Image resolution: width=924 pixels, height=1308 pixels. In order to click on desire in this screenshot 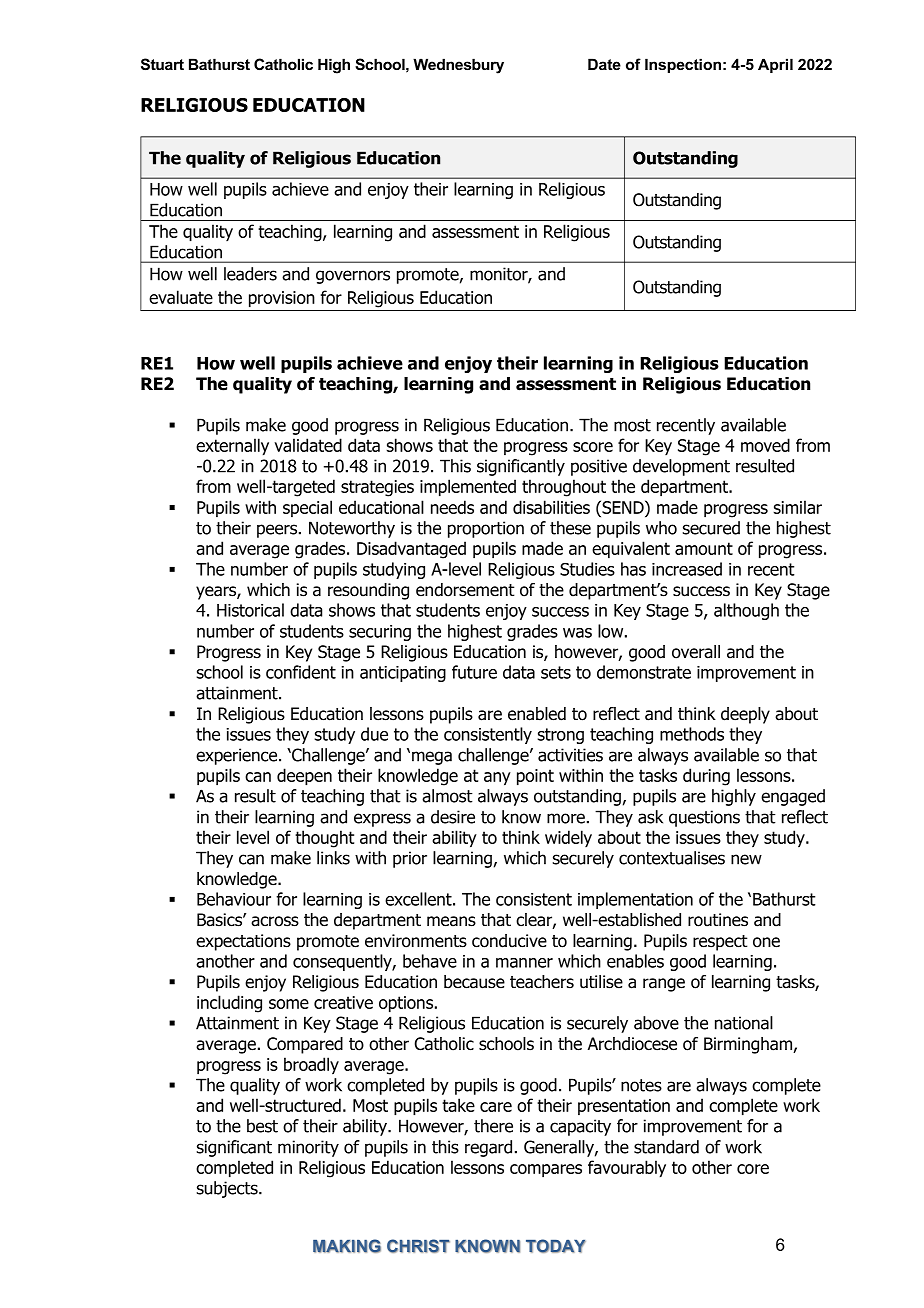, I will do `click(453, 817)`.
